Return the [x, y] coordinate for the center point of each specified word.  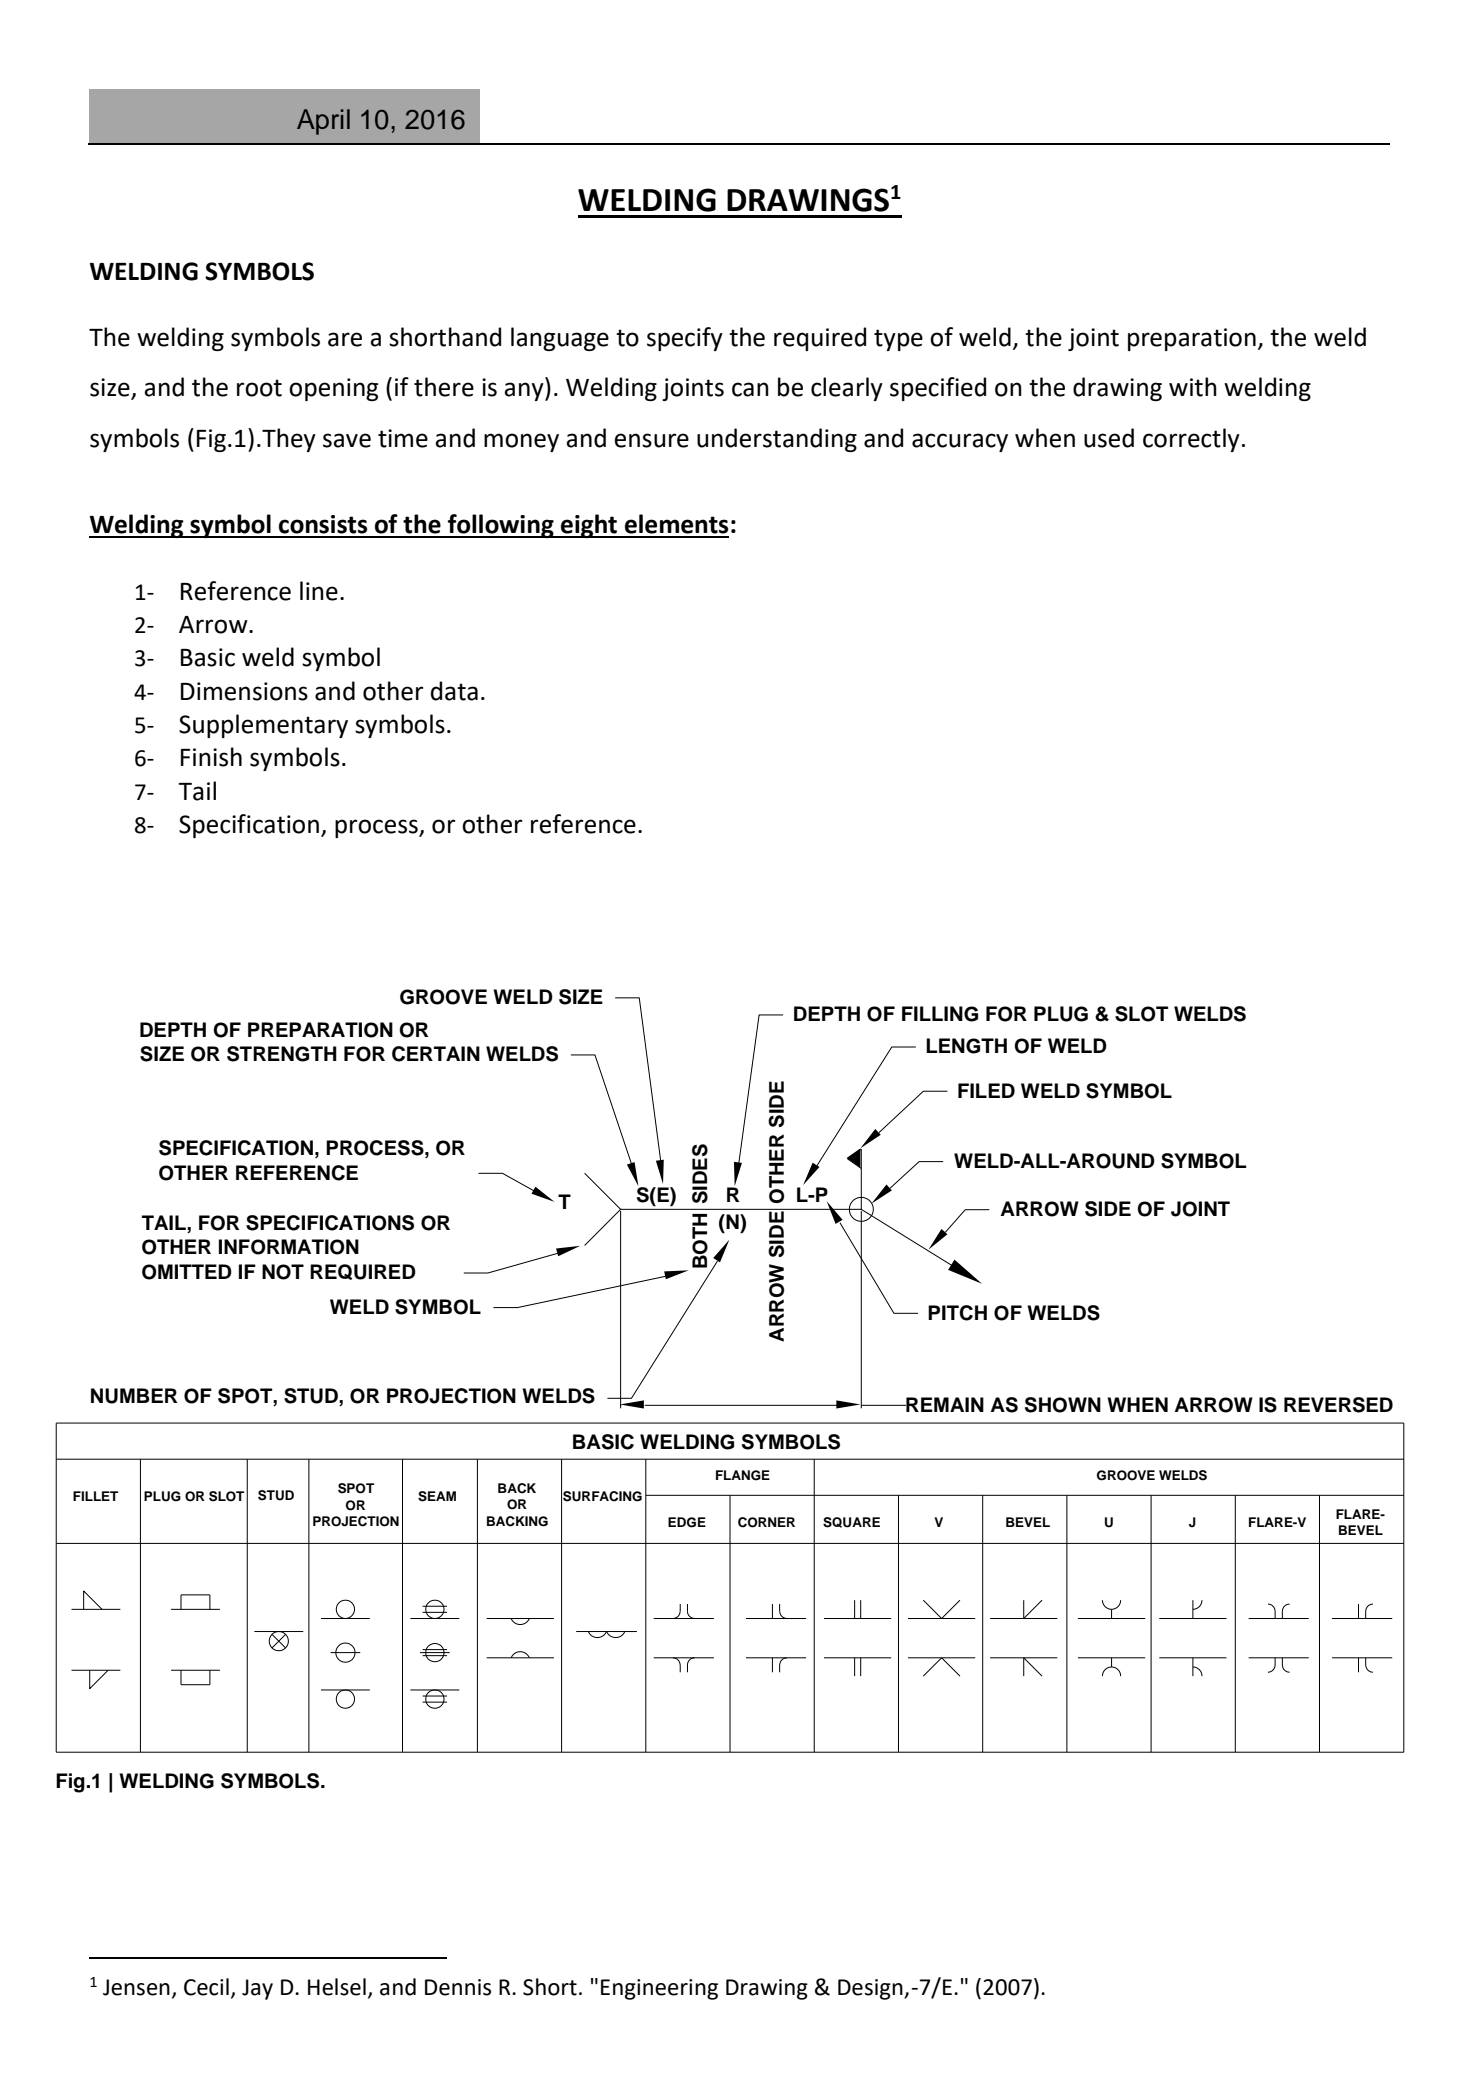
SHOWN [1063, 1405]
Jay [257, 1989]
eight [589, 526]
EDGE [687, 1522]
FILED [986, 1090]
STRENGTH [282, 1054]
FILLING [940, 1014]
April [323, 122]
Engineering [659, 1989]
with [1193, 387]
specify [685, 339]
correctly [1191, 440]
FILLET [95, 1496]
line [319, 591]
